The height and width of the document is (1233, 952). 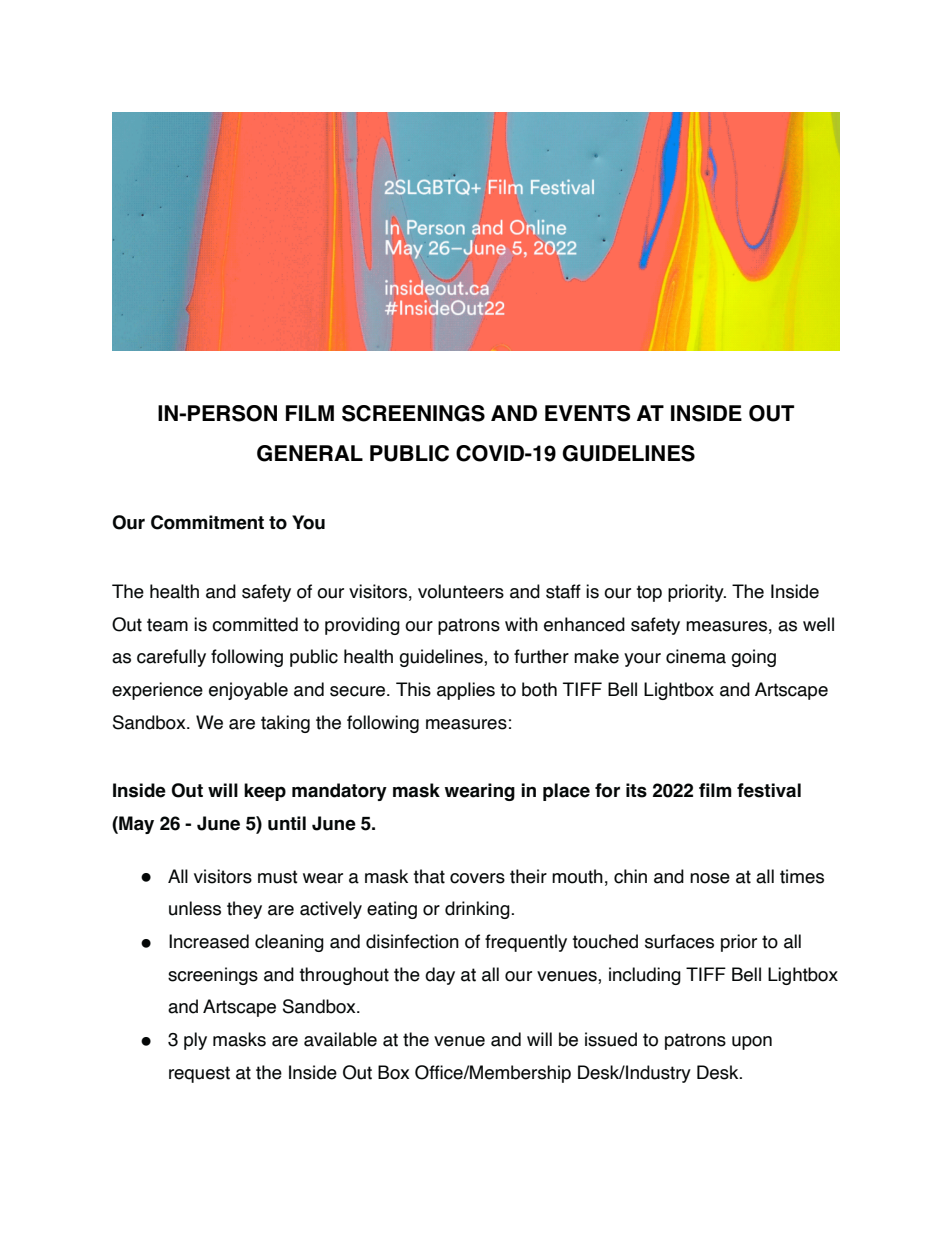 What do you see at coordinates (310, 453) in the document?
I see `GENERAL` at bounding box center [310, 453].
